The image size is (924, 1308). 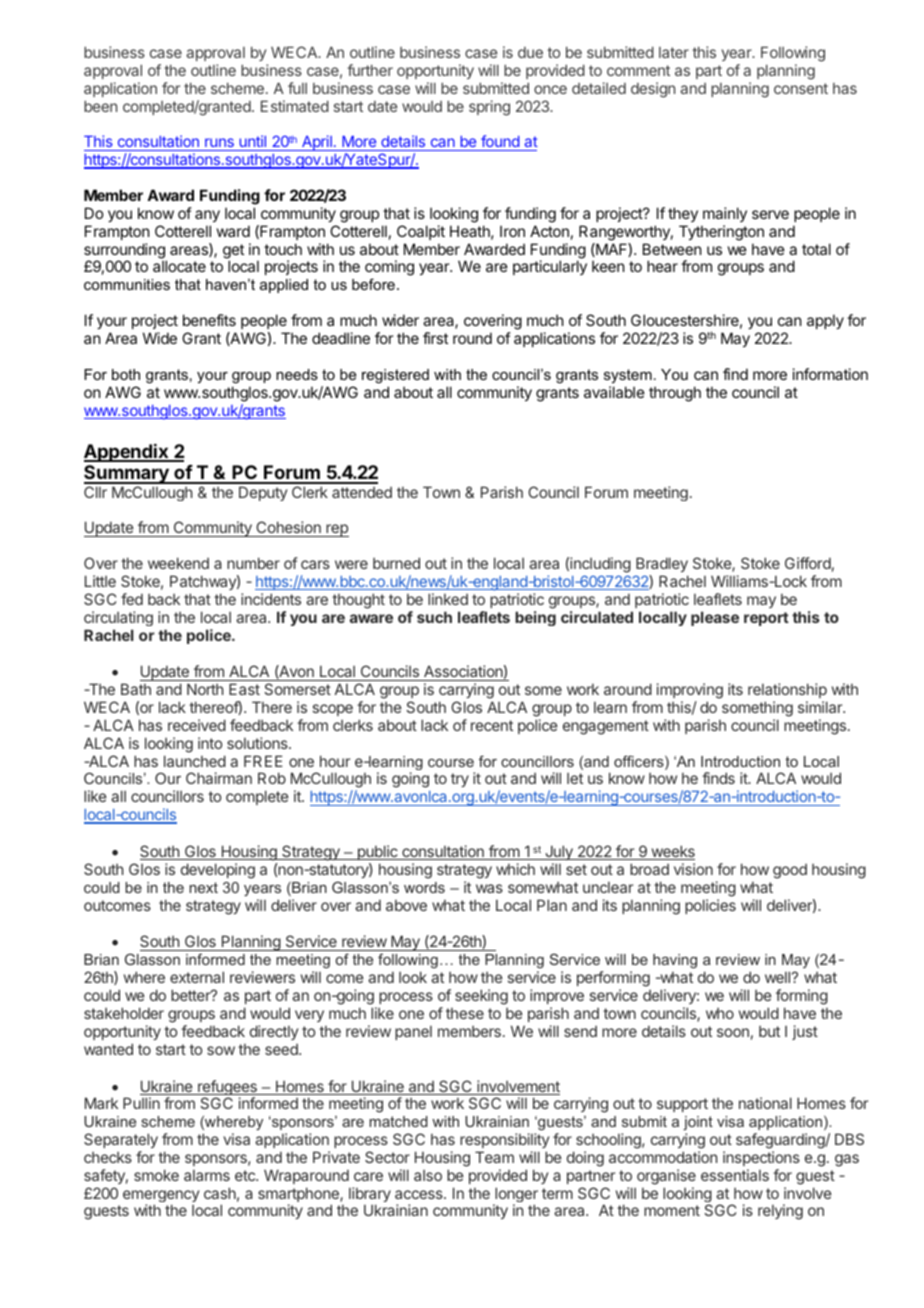 What do you see at coordinates (494, 1157) in the screenshot?
I see `Team` at bounding box center [494, 1157].
